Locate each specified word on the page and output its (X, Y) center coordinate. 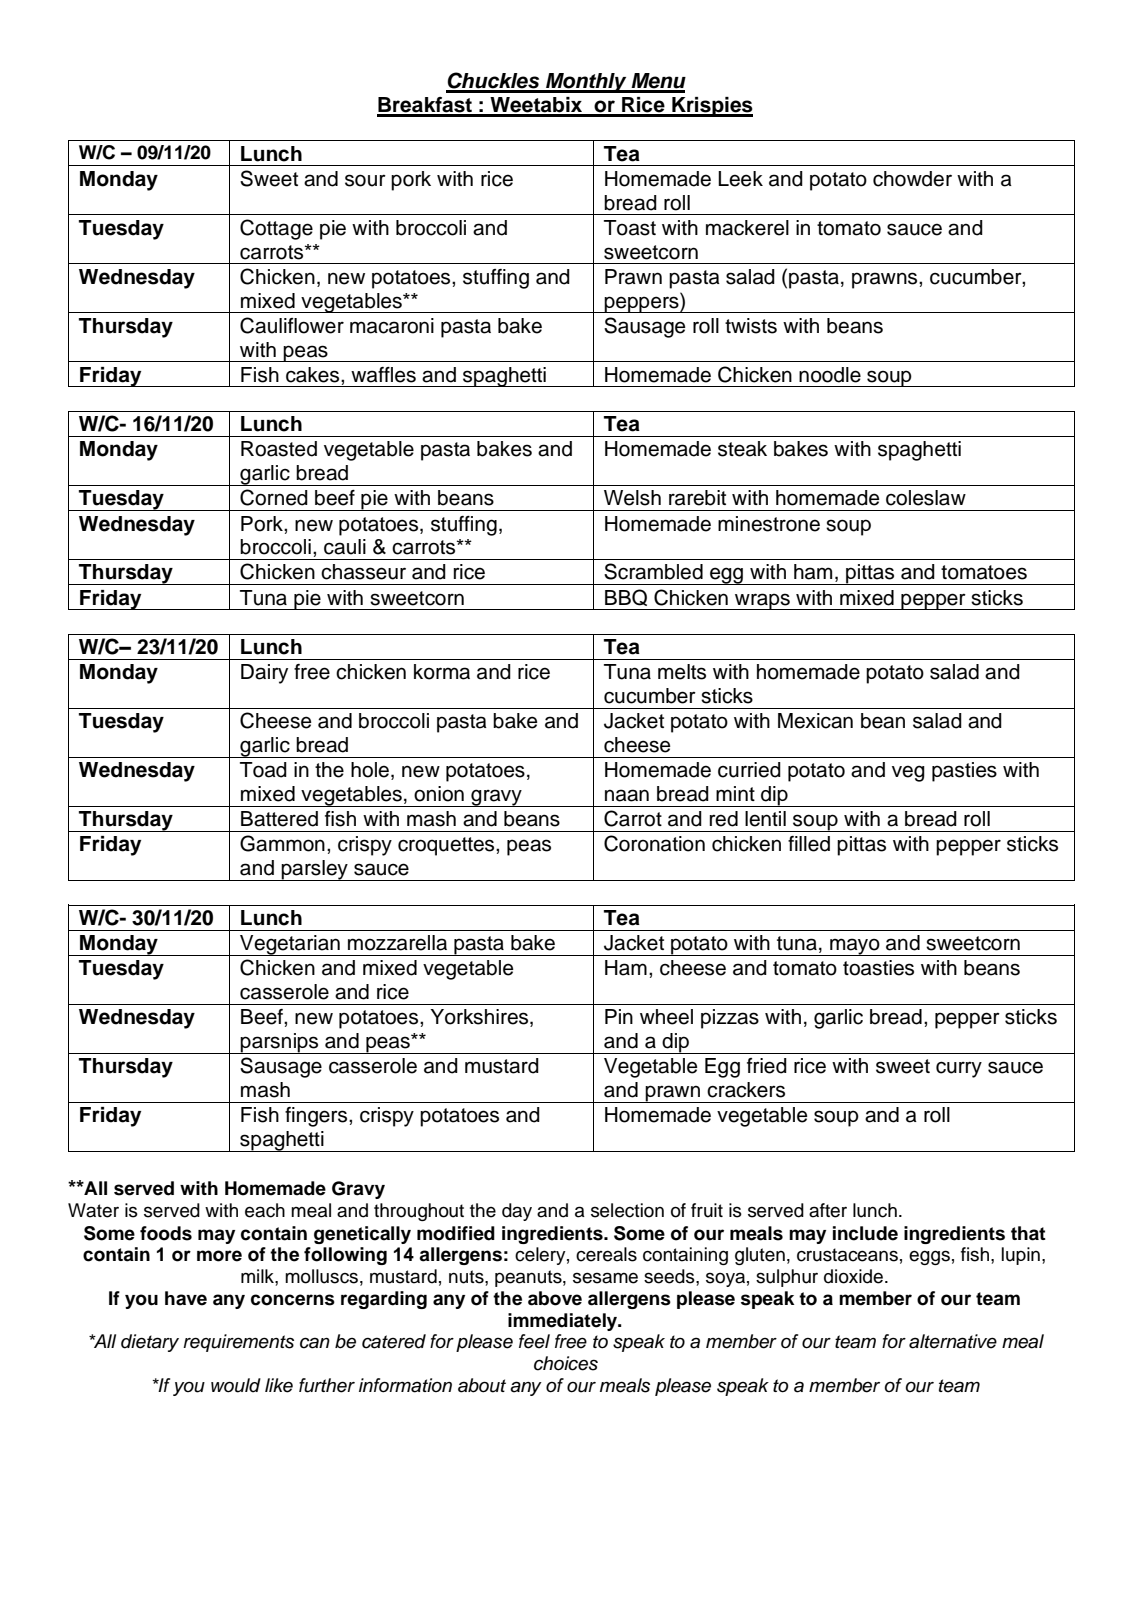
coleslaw (926, 498)
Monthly (586, 83)
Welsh (632, 498)
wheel (666, 1017)
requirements (238, 1343)
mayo (855, 947)
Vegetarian (290, 945)
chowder (912, 179)
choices (566, 1363)
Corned (274, 497)
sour (365, 180)
